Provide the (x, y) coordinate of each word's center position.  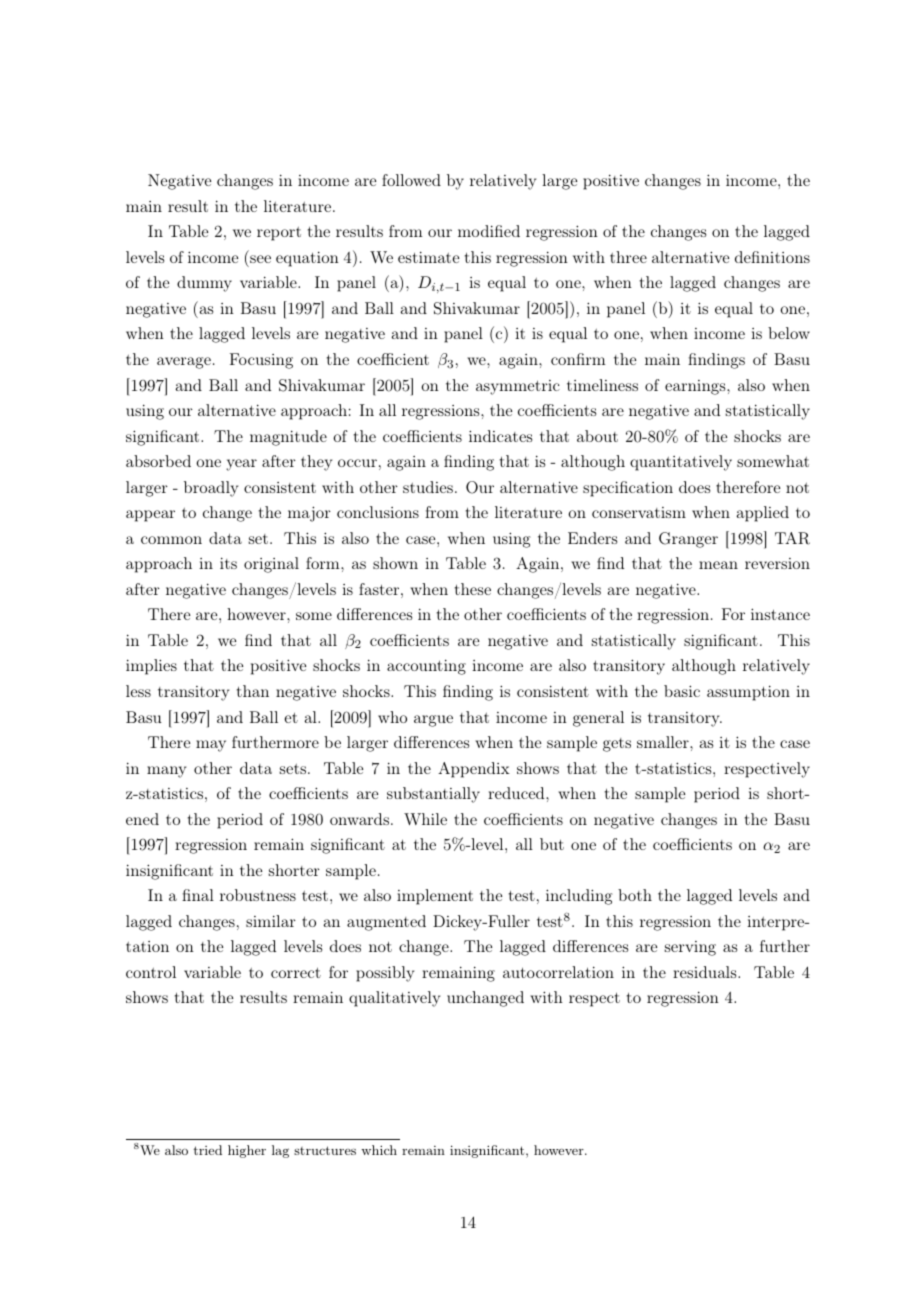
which (379, 1150)
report (279, 234)
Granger (688, 540)
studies (428, 487)
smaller (664, 742)
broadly (211, 489)
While (425, 819)
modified (489, 231)
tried (207, 1150)
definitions (772, 257)
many (166, 772)
